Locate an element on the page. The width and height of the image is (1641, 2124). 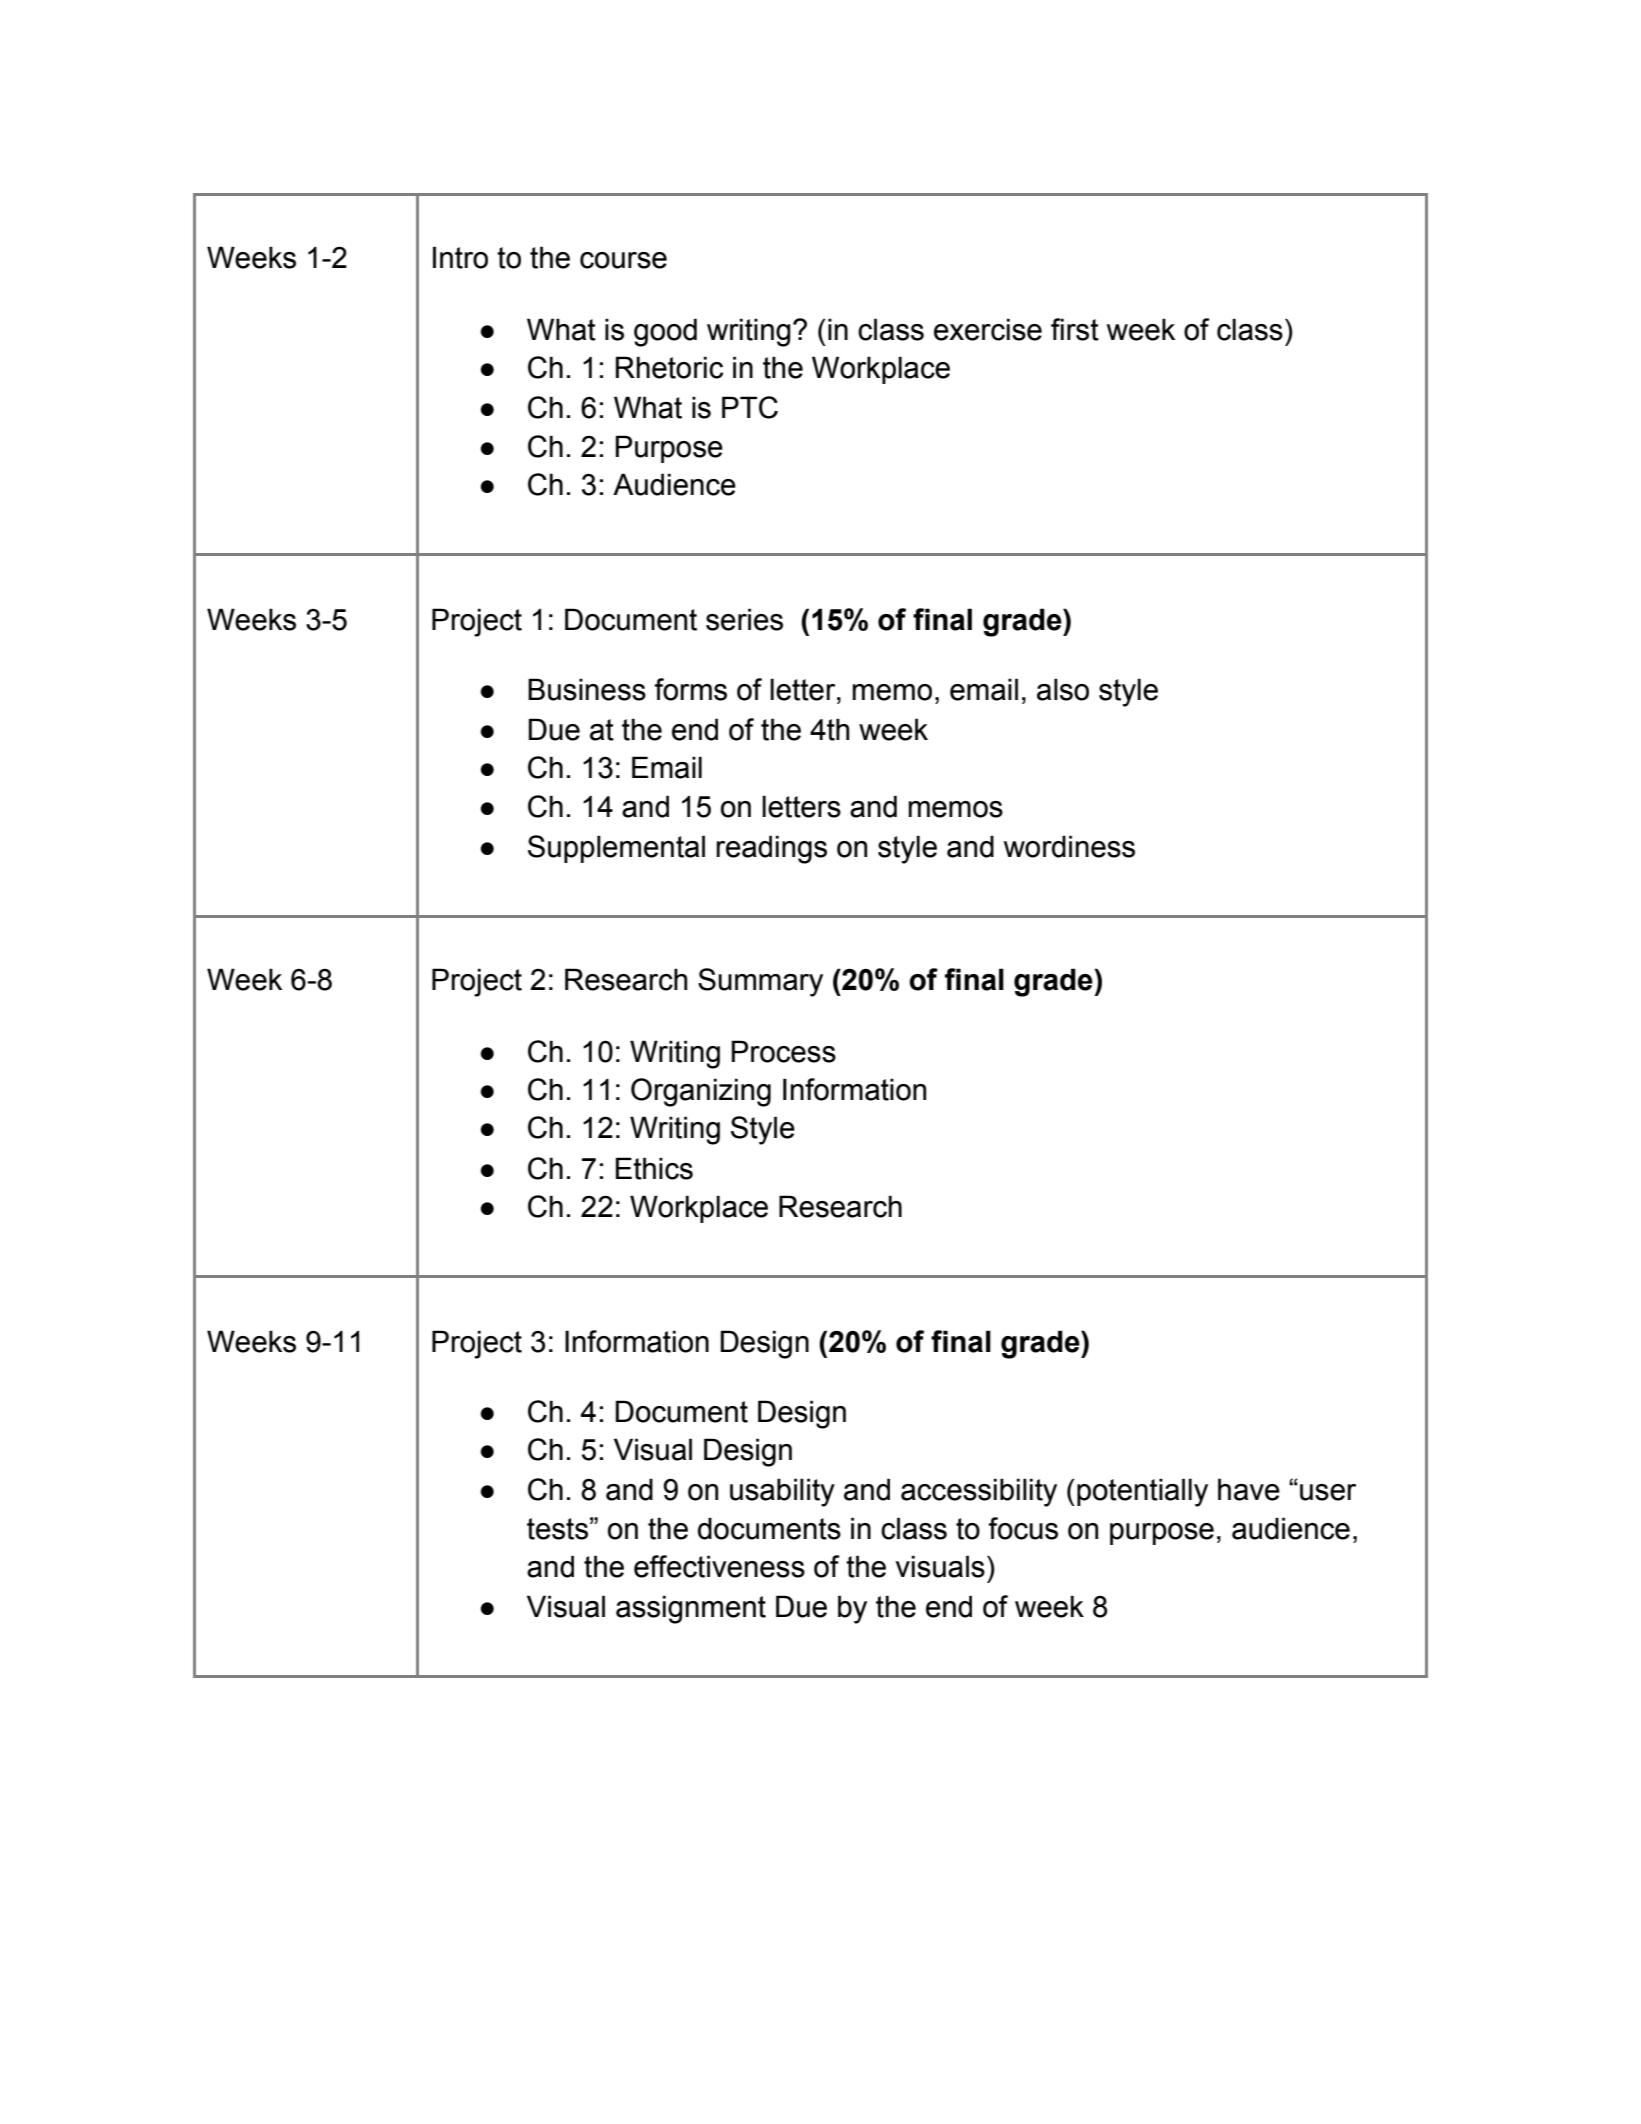
accessibility is located at coordinates (979, 1492).
